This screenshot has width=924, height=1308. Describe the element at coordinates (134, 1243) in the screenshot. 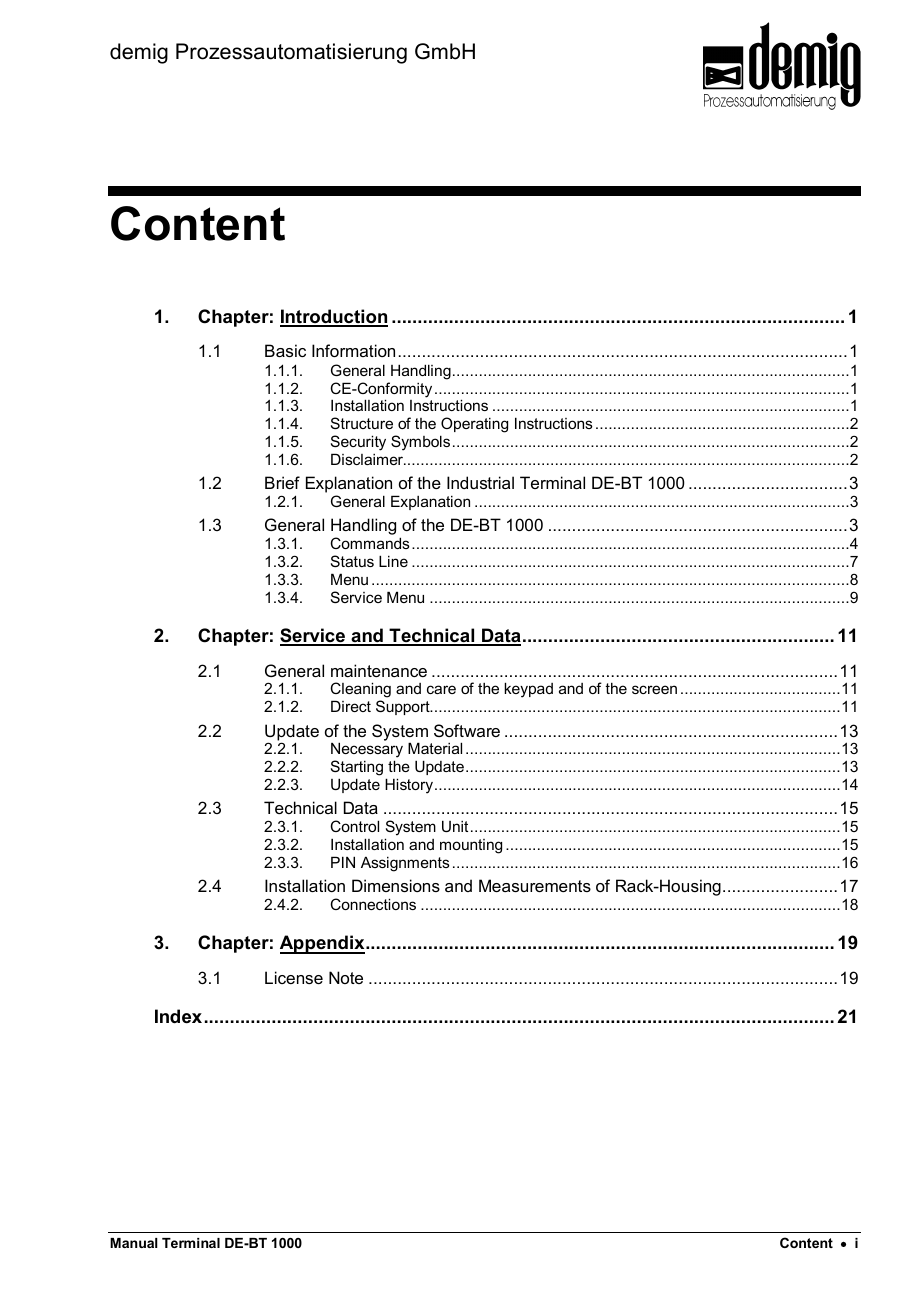

I see `Manual` at that location.
